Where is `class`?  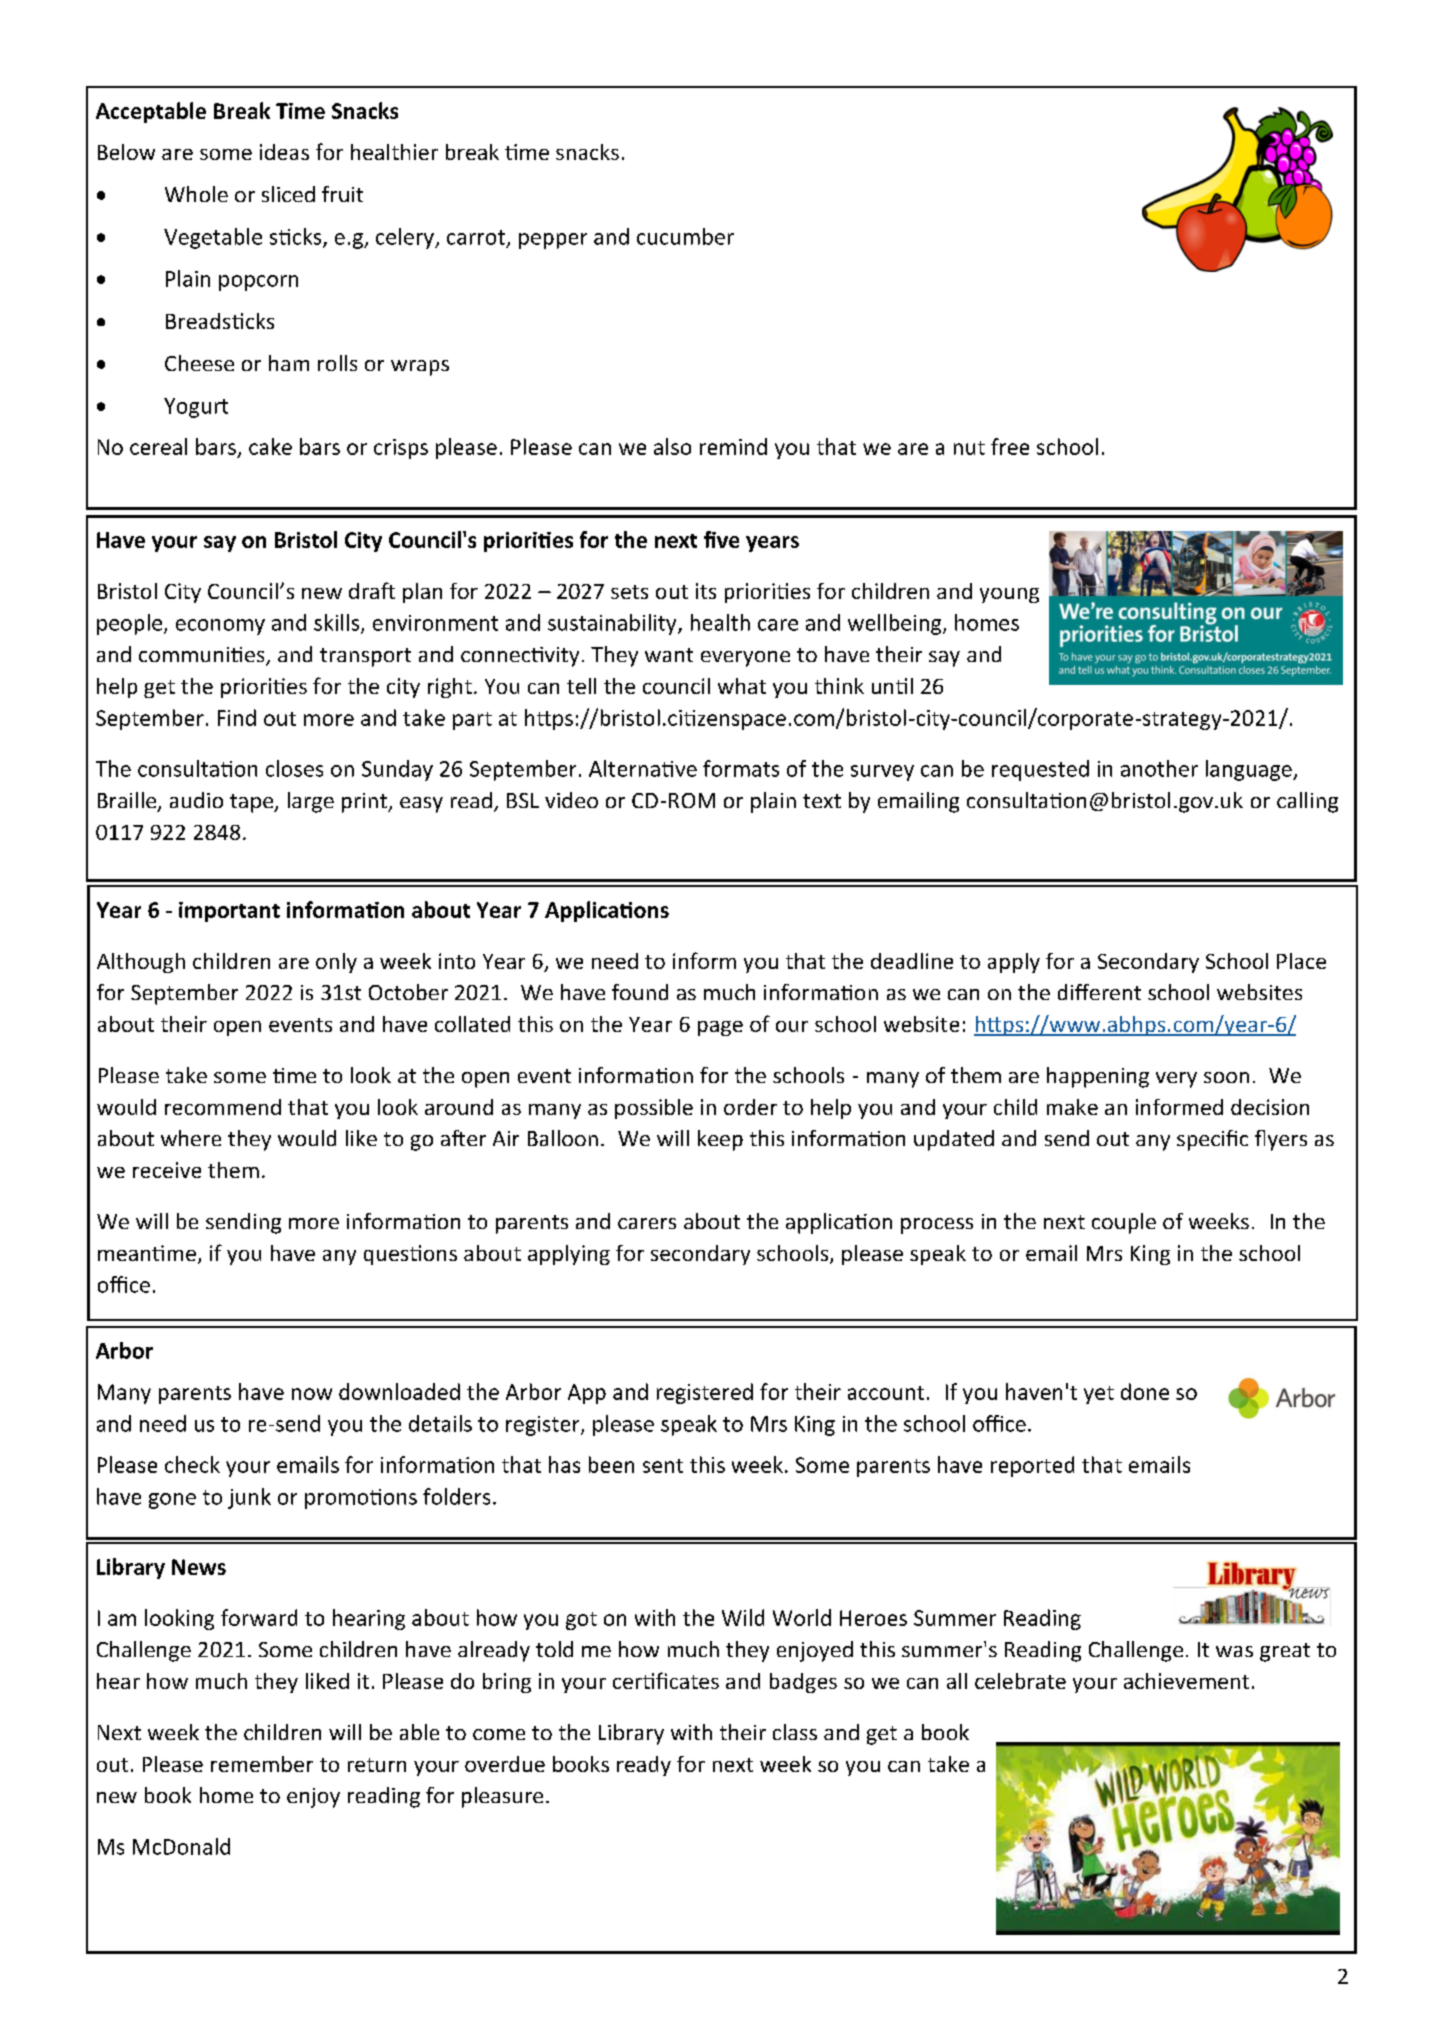
class is located at coordinates (795, 1732).
